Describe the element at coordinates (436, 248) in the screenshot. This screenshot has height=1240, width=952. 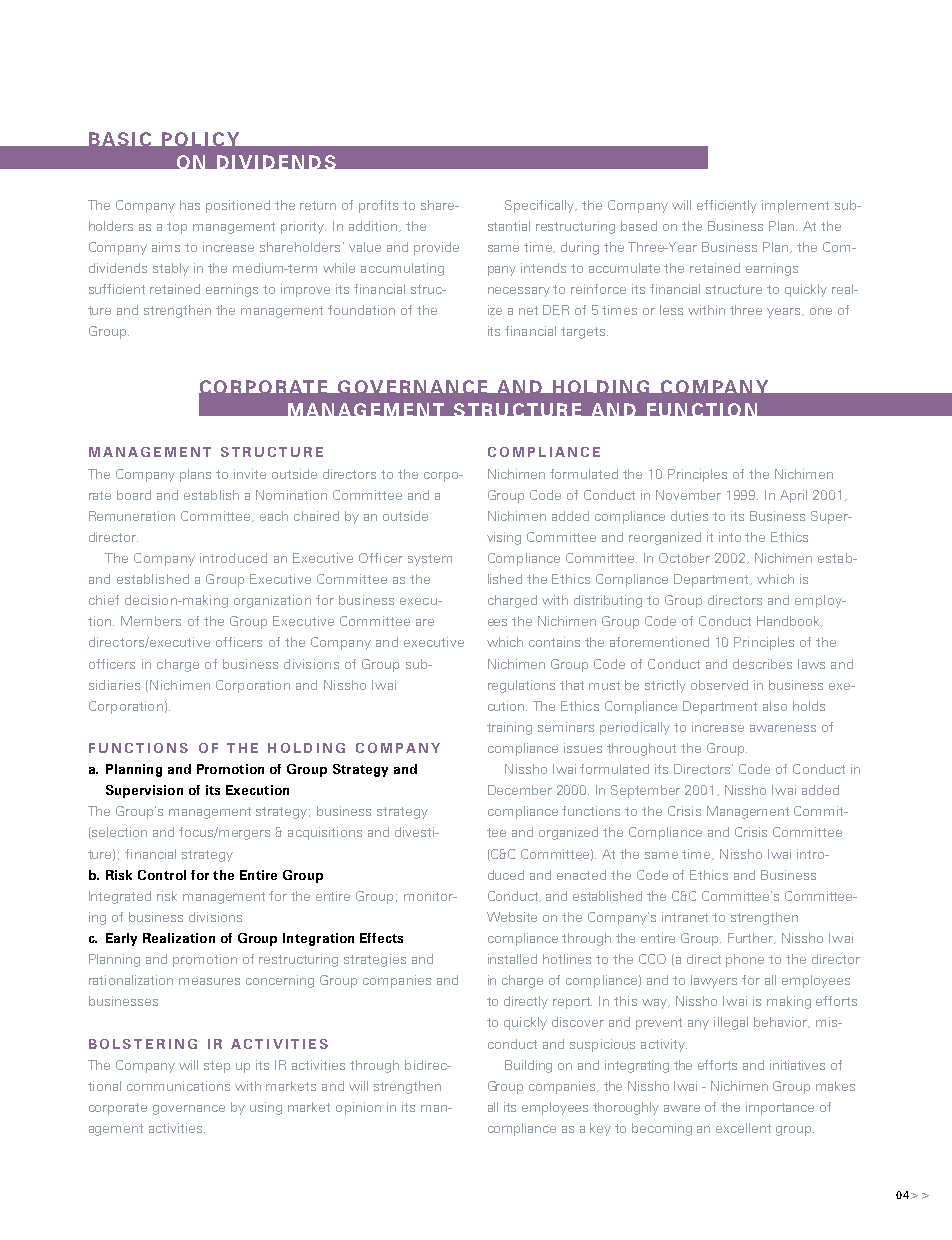
I see `provide` at that location.
